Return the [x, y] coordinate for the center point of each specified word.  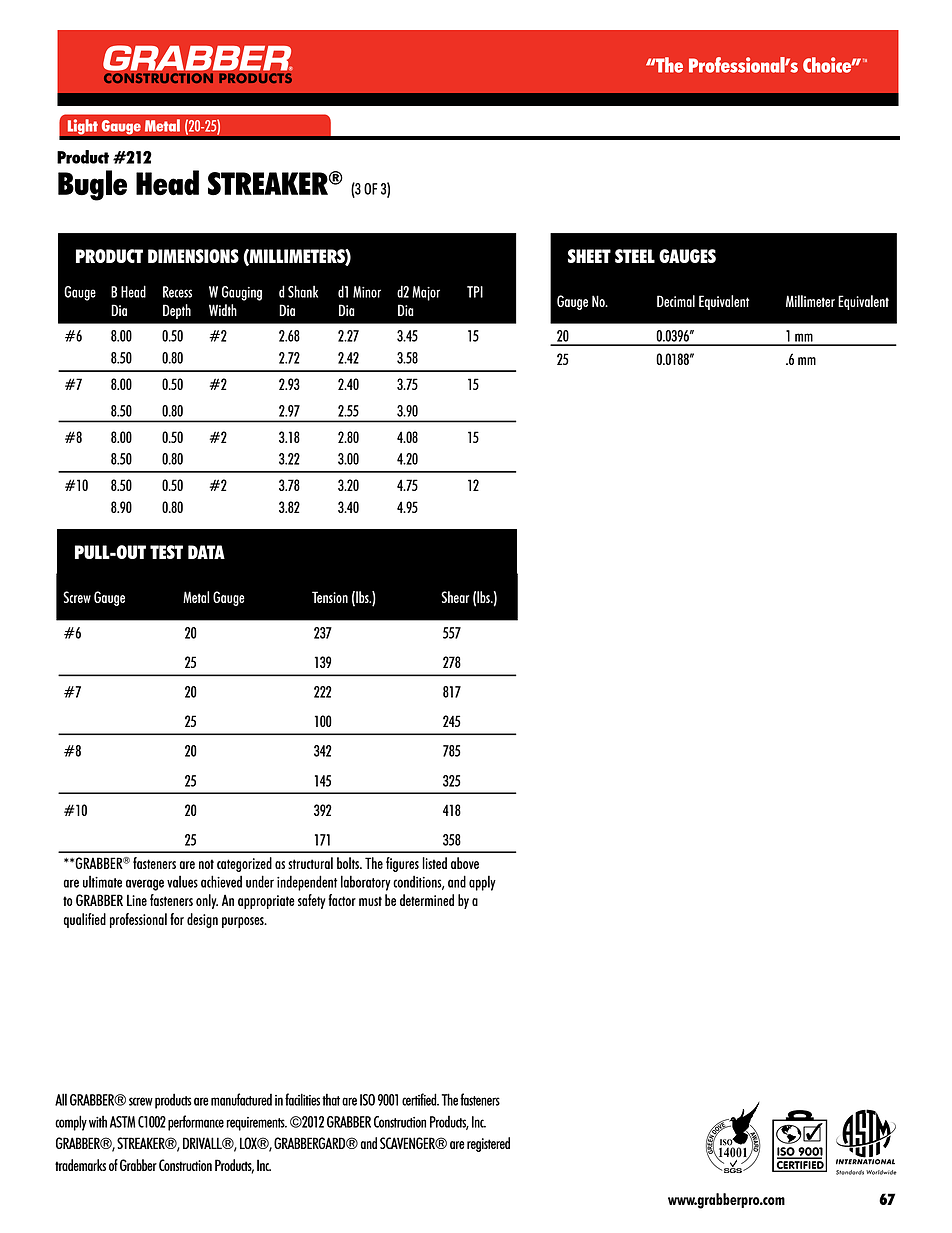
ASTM [122, 1122]
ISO [367, 1100]
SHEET [589, 256]
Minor [367, 292]
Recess [177, 292]
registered [488, 1144]
